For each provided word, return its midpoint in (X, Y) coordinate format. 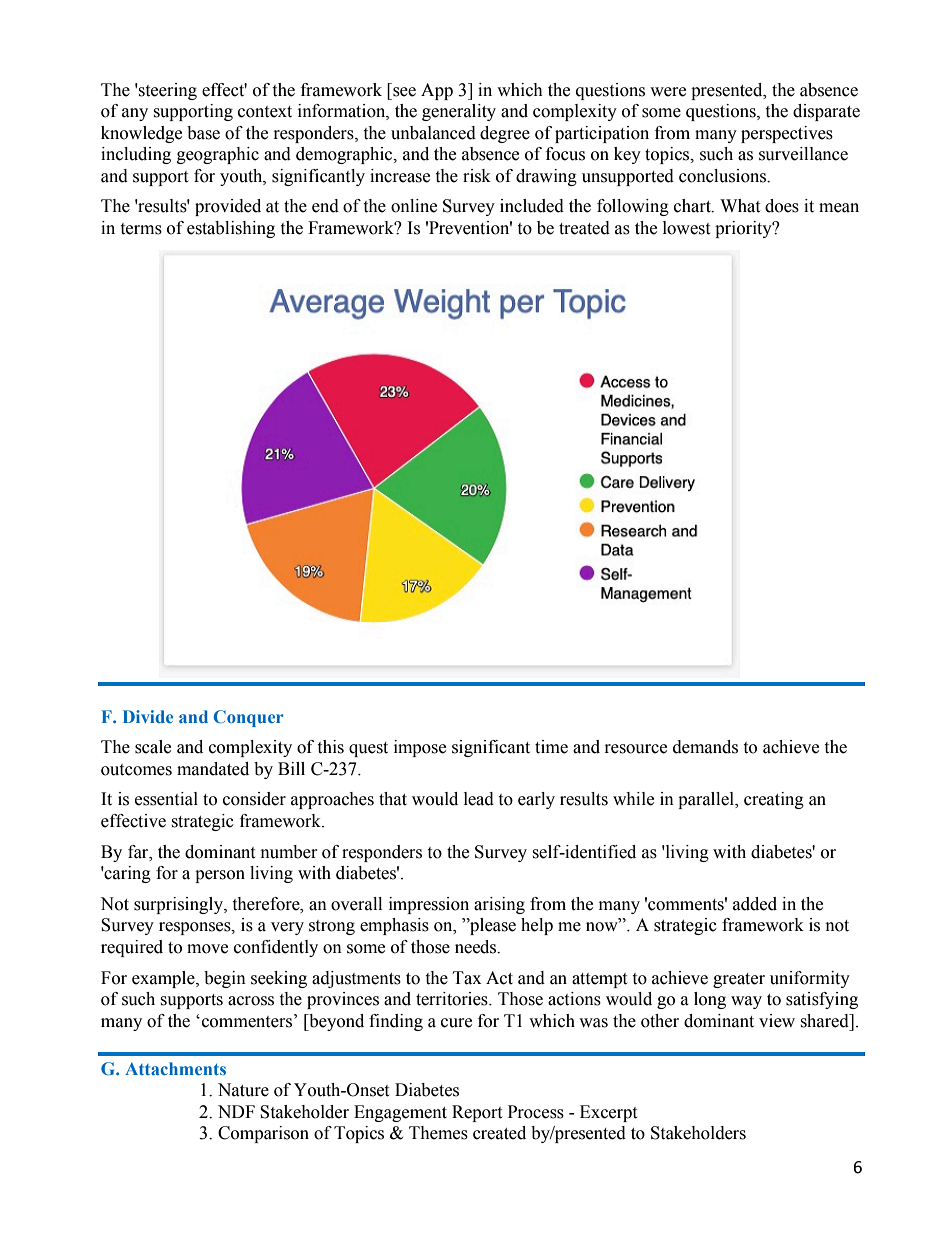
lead (479, 799)
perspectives (787, 134)
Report (477, 1113)
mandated (213, 769)
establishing (231, 229)
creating (774, 800)
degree (505, 134)
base (203, 133)
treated (584, 228)
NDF (236, 1111)
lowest (686, 228)
